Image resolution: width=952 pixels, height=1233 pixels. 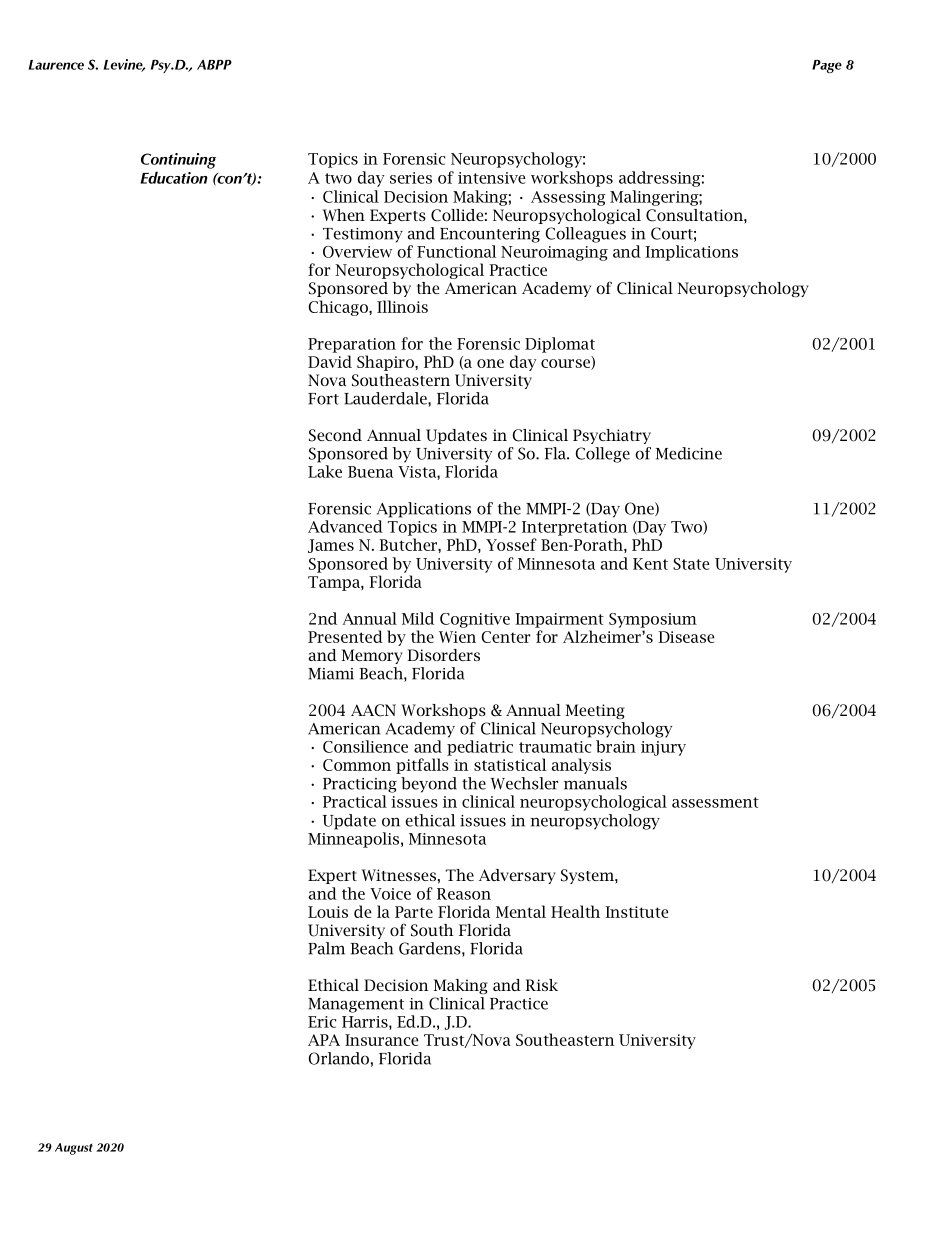 I want to click on Reason, so click(x=464, y=894).
